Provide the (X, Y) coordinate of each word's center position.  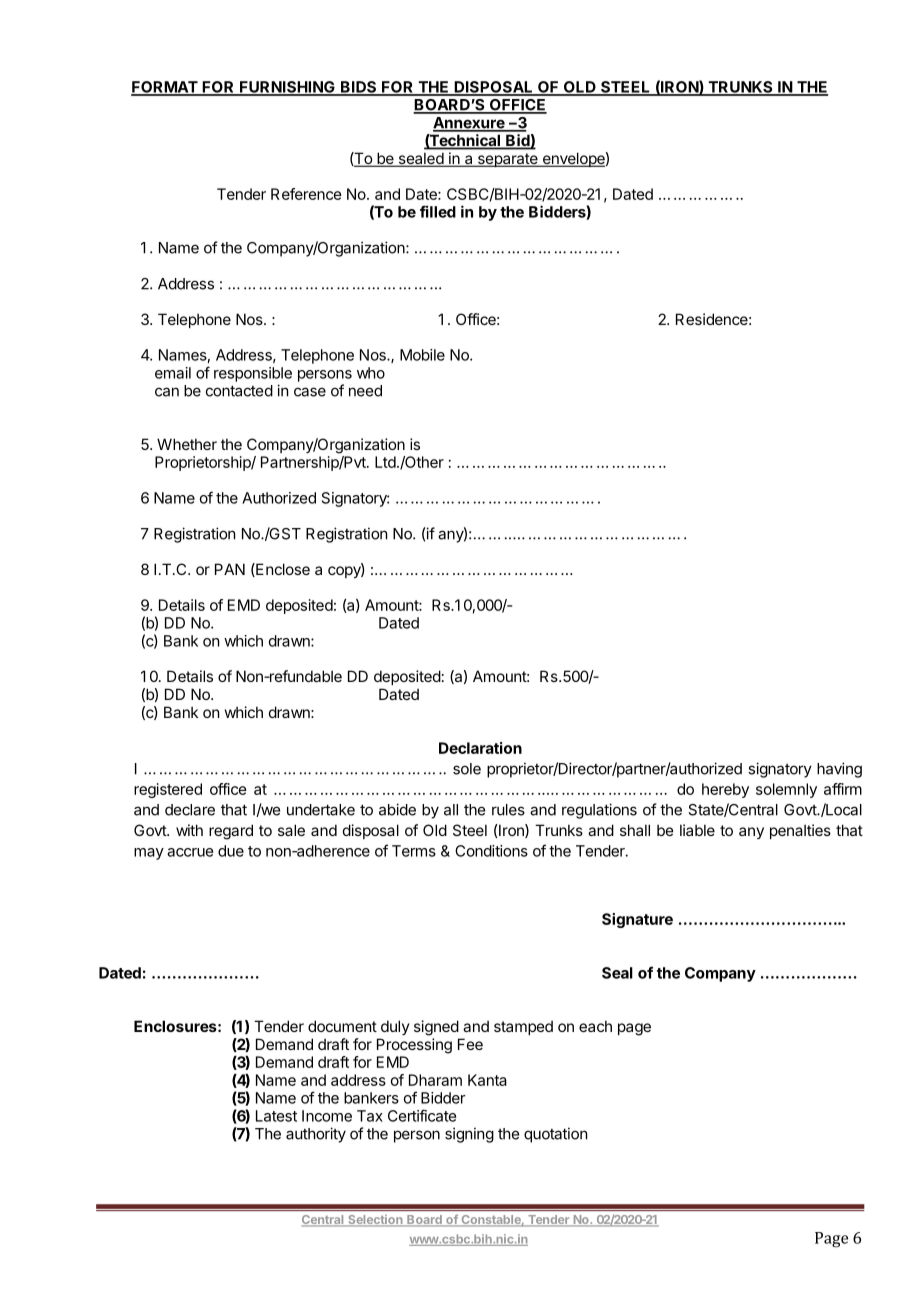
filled (438, 211)
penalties (800, 831)
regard (231, 832)
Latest (276, 1116)
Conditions (491, 851)
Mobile (422, 355)
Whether (187, 444)
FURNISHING (287, 88)
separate (507, 160)
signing (469, 1135)
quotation (555, 1135)
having (839, 770)
